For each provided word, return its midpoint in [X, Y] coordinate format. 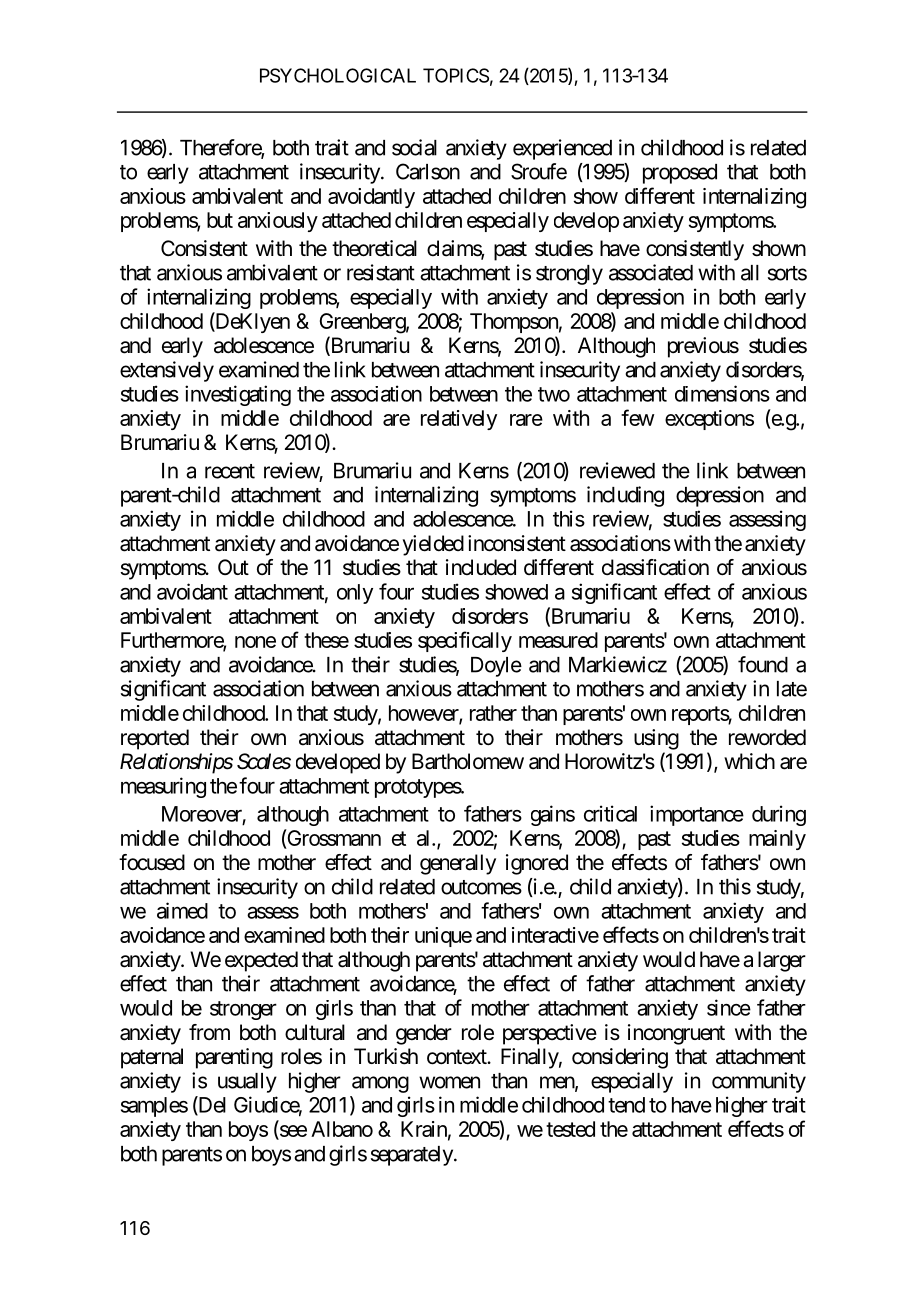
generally [458, 864]
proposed [680, 174]
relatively [459, 420]
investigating [238, 395]
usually [247, 1083]
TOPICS [456, 75]
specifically [465, 641]
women [449, 1082]
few [637, 417]
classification [655, 567]
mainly [777, 840]
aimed [182, 910]
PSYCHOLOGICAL [338, 75]
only [355, 594]
